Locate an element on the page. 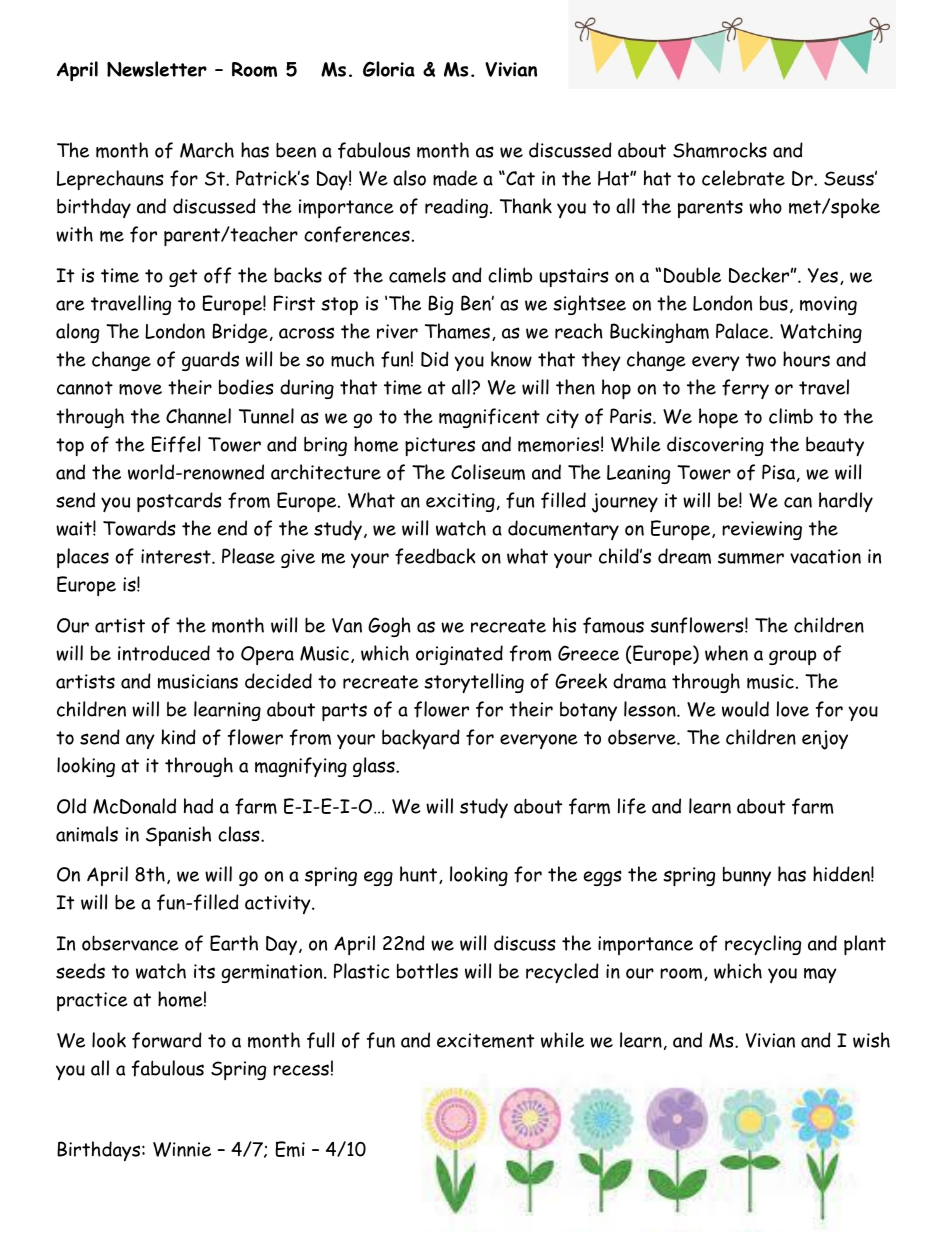 Image resolution: width=952 pixels, height=1233 pixels. observance is located at coordinates (130, 943).
